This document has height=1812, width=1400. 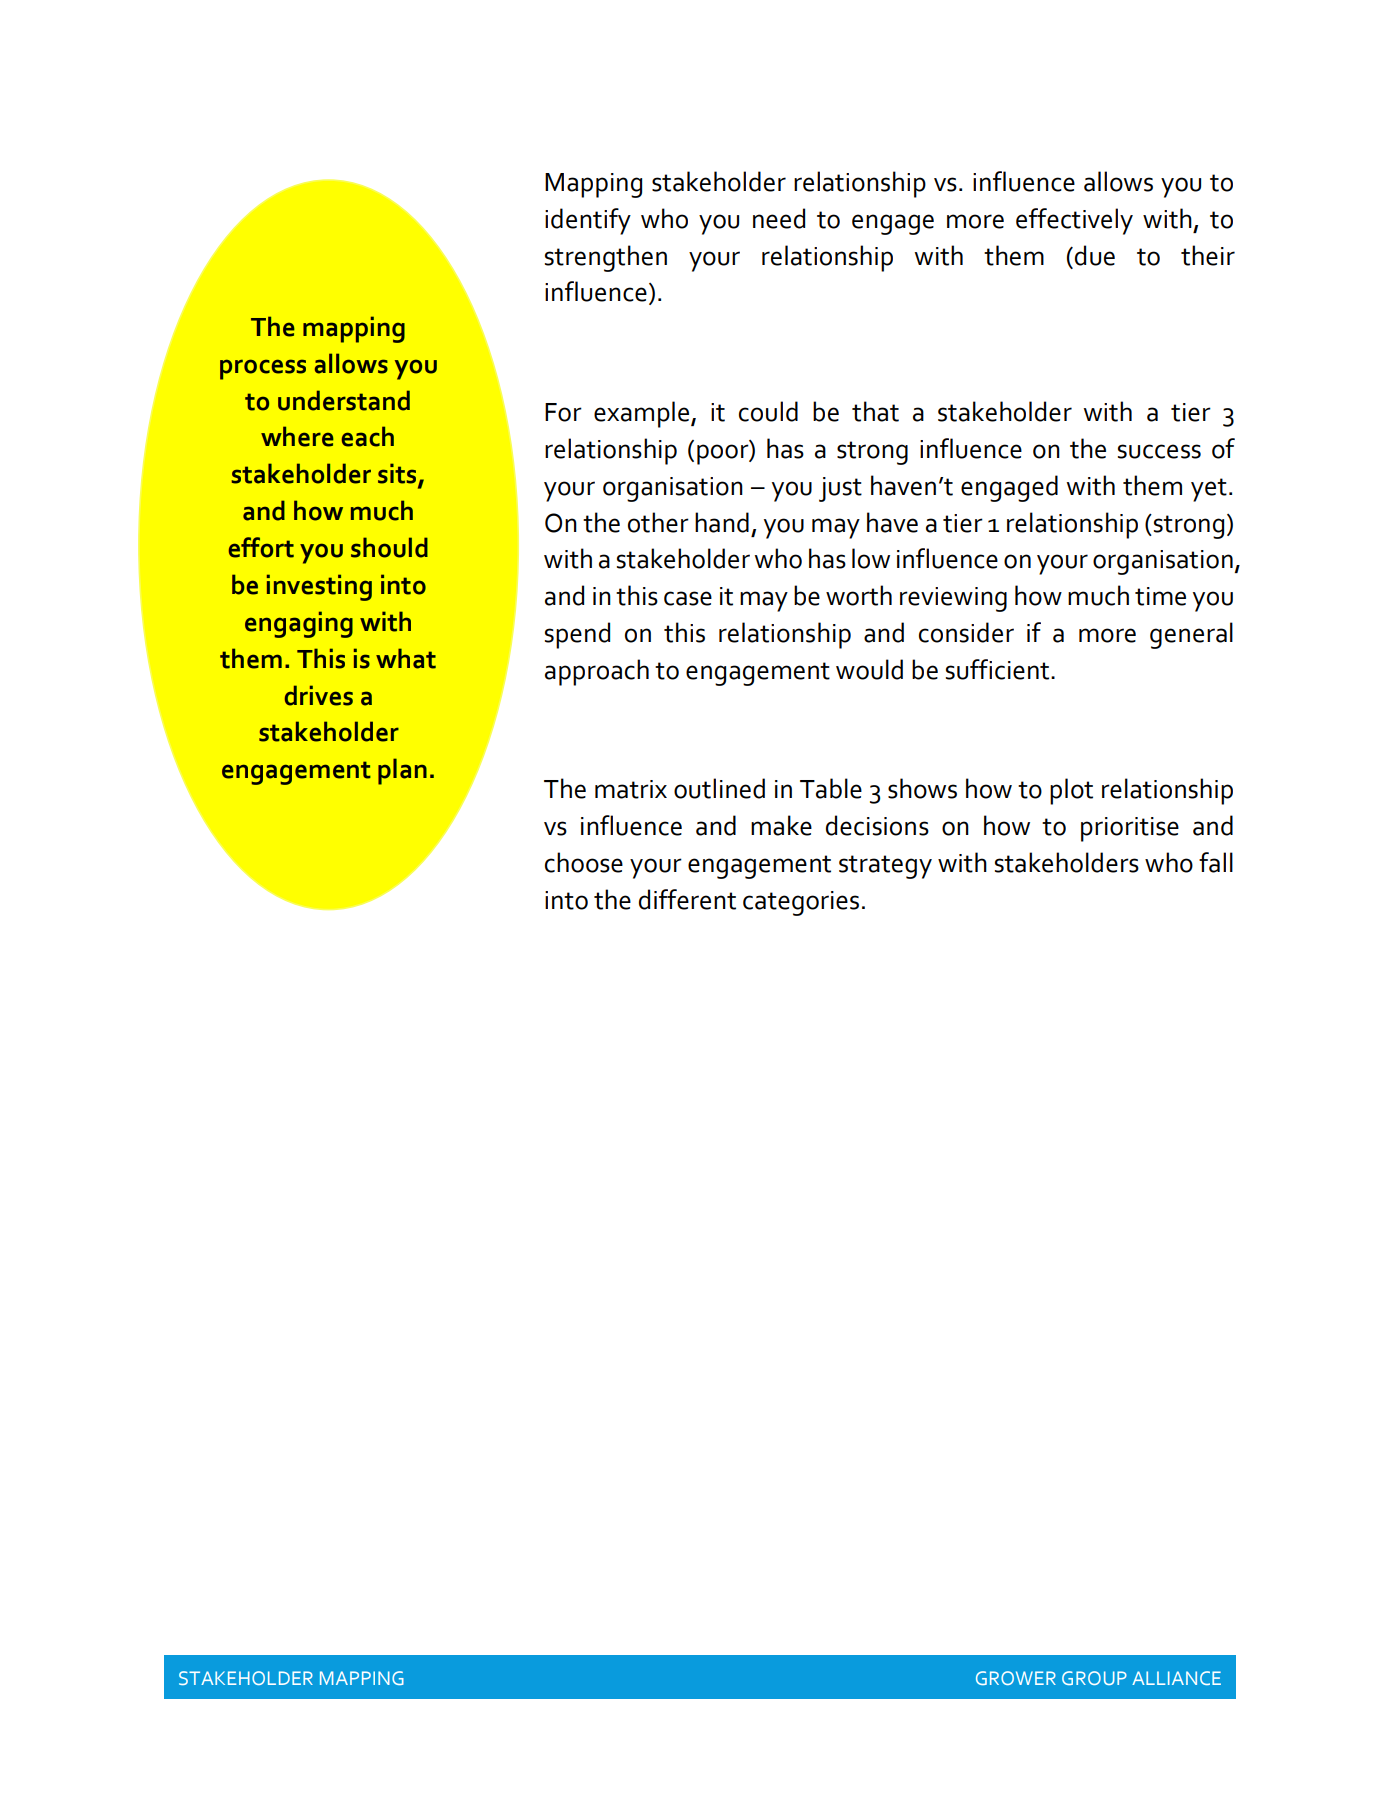 I want to click on investing, so click(x=319, y=587).
